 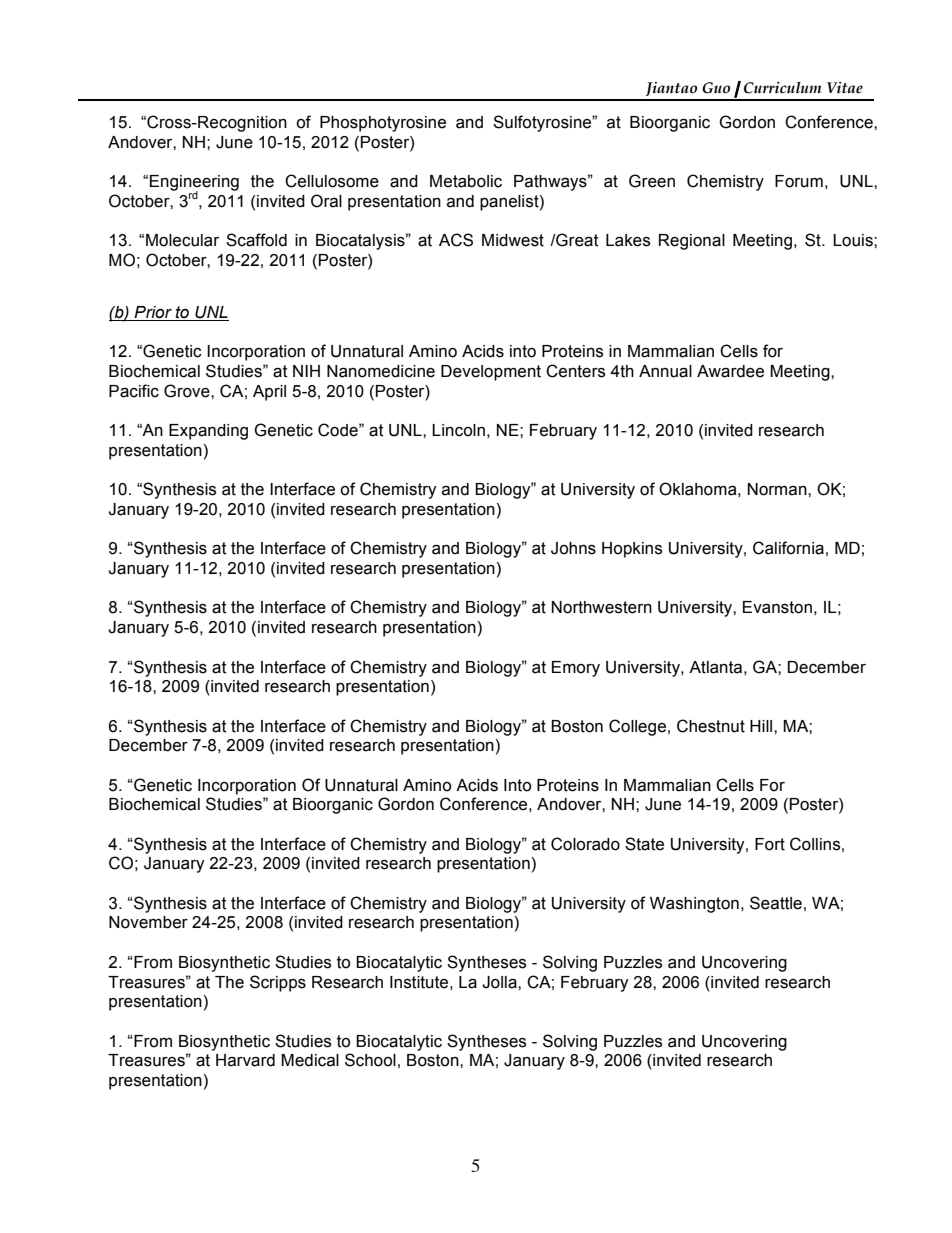 What do you see at coordinates (208, 432) in the screenshot?
I see `Expanding` at bounding box center [208, 432].
